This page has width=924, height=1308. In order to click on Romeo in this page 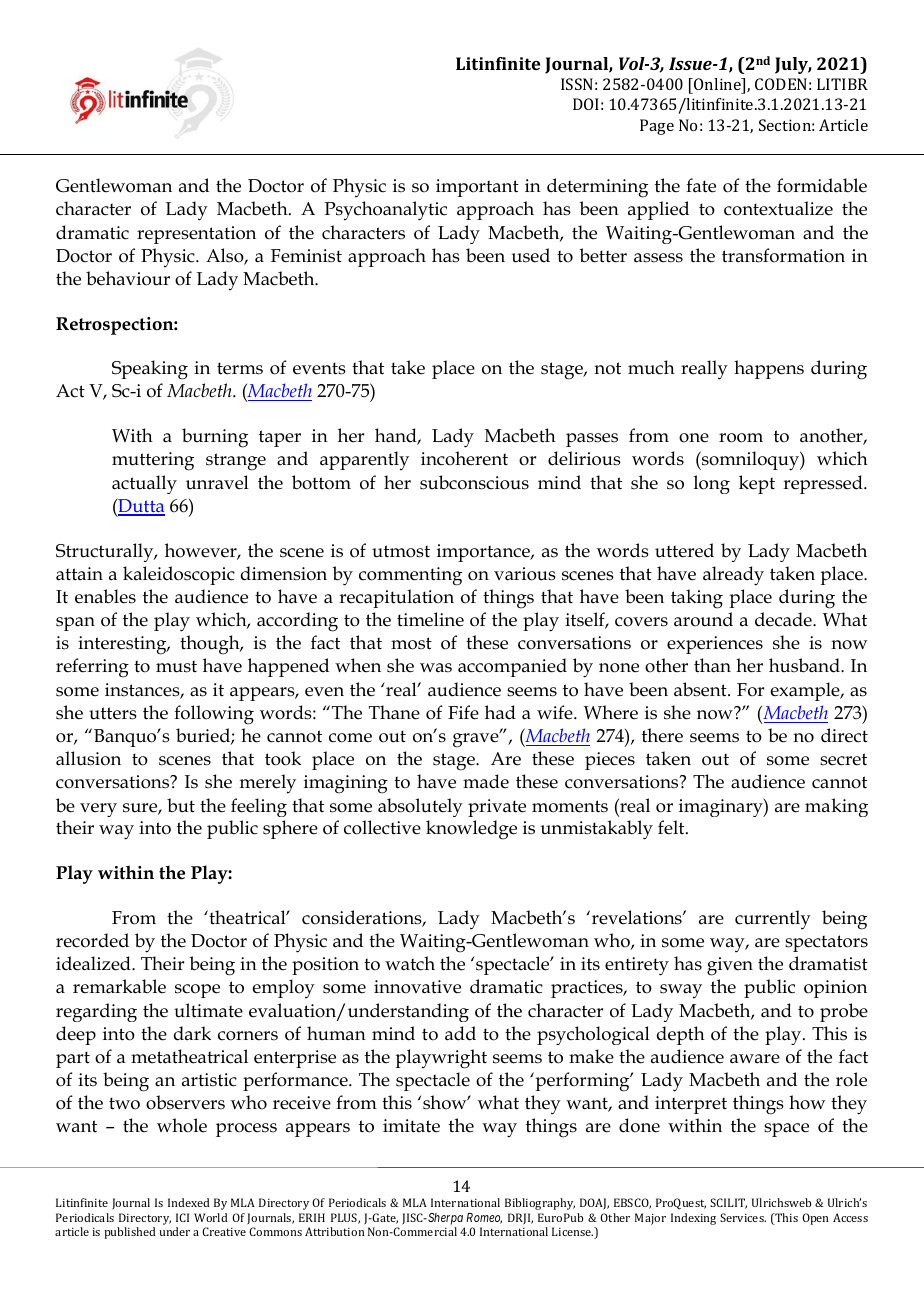, I will do `click(484, 1218)`.
